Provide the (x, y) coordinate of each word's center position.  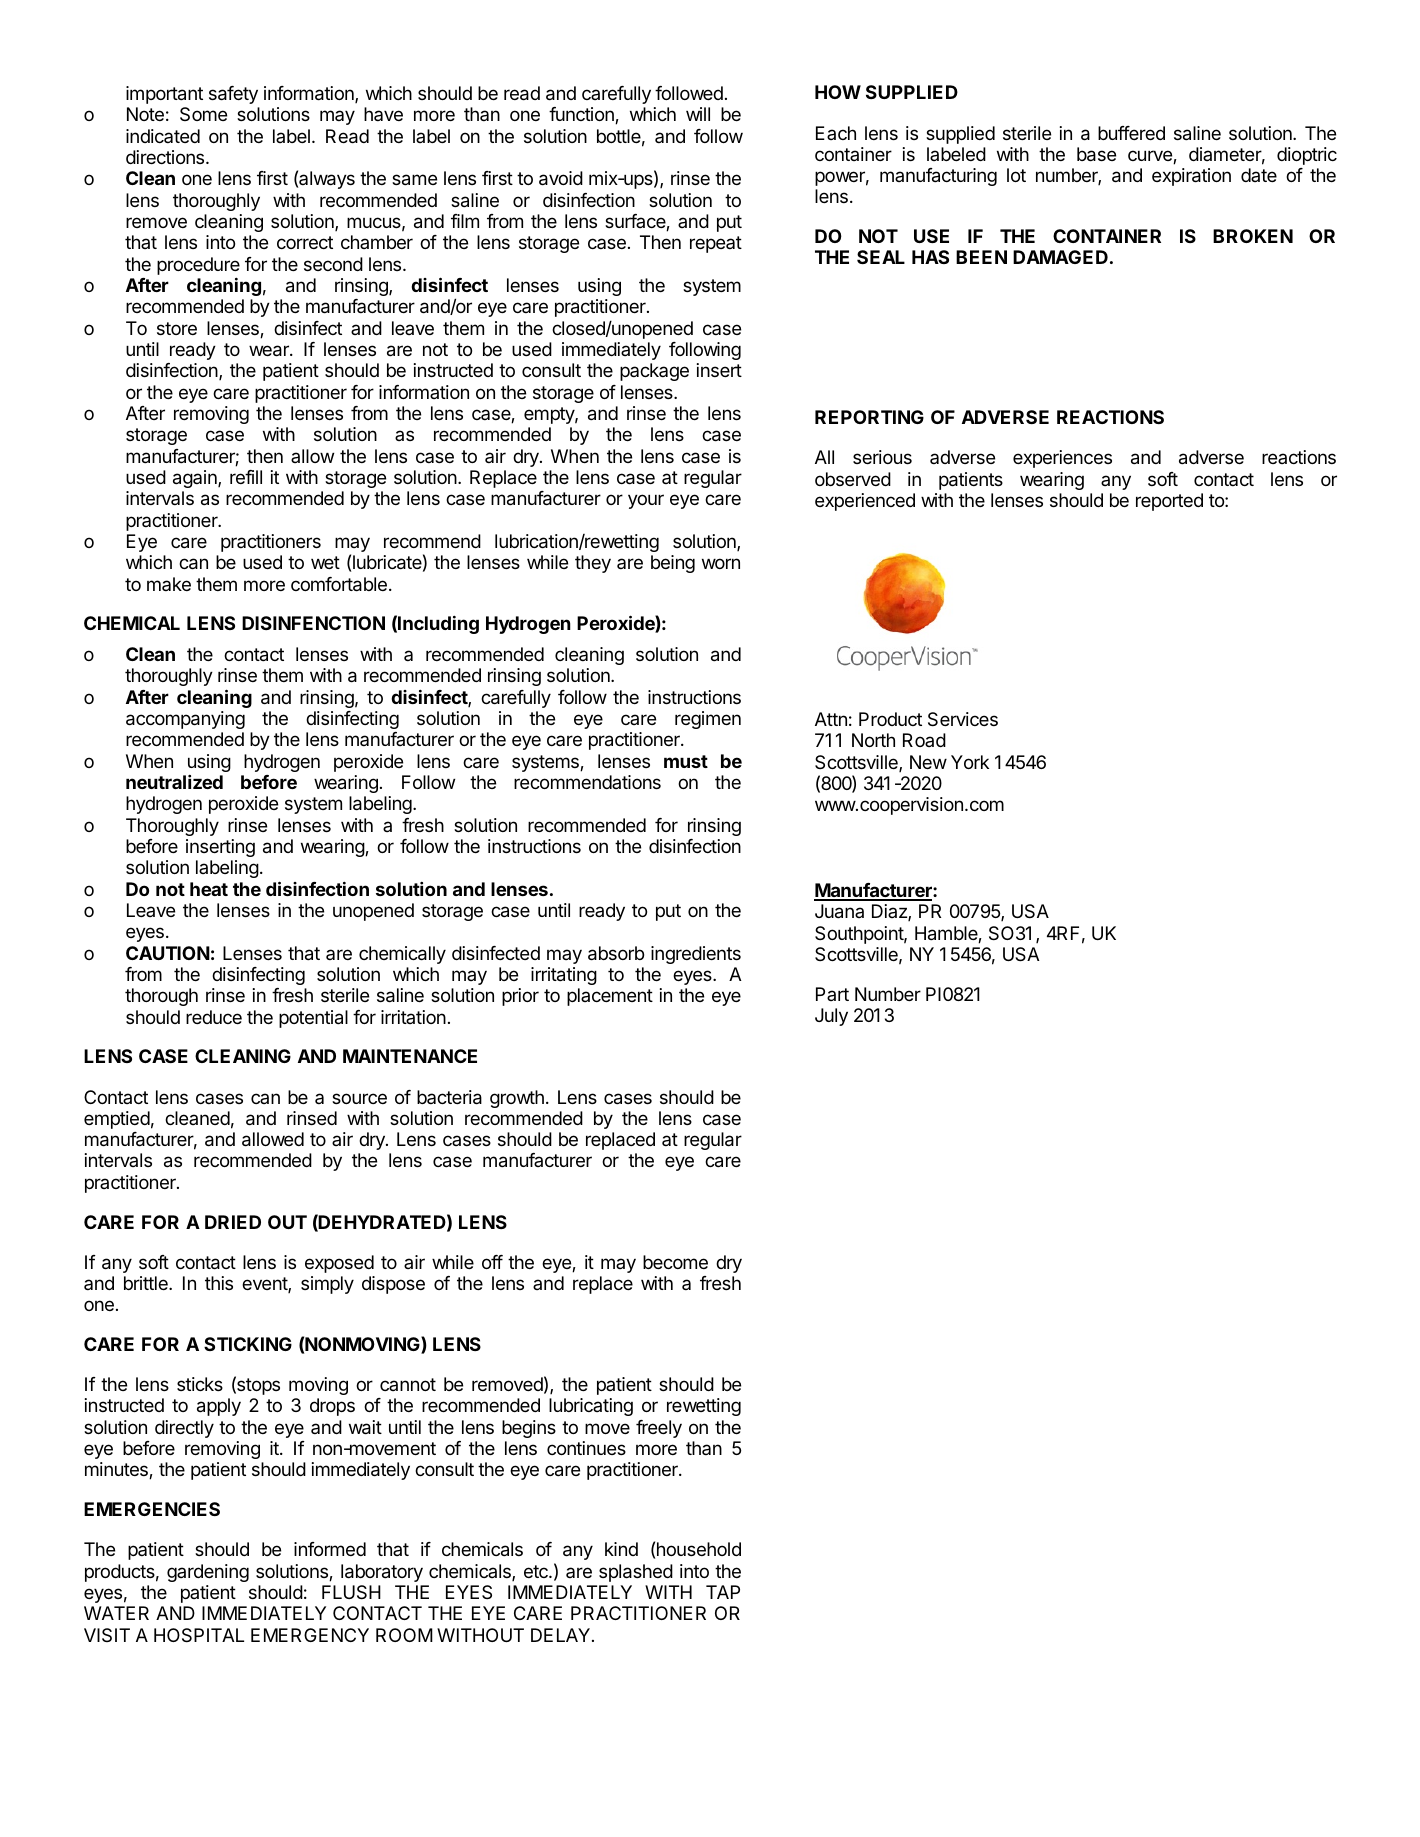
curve (1151, 157)
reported (1169, 502)
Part (832, 994)
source (359, 1098)
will (698, 114)
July (831, 1017)
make (169, 584)
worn (721, 563)
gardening (208, 1573)
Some (203, 114)
